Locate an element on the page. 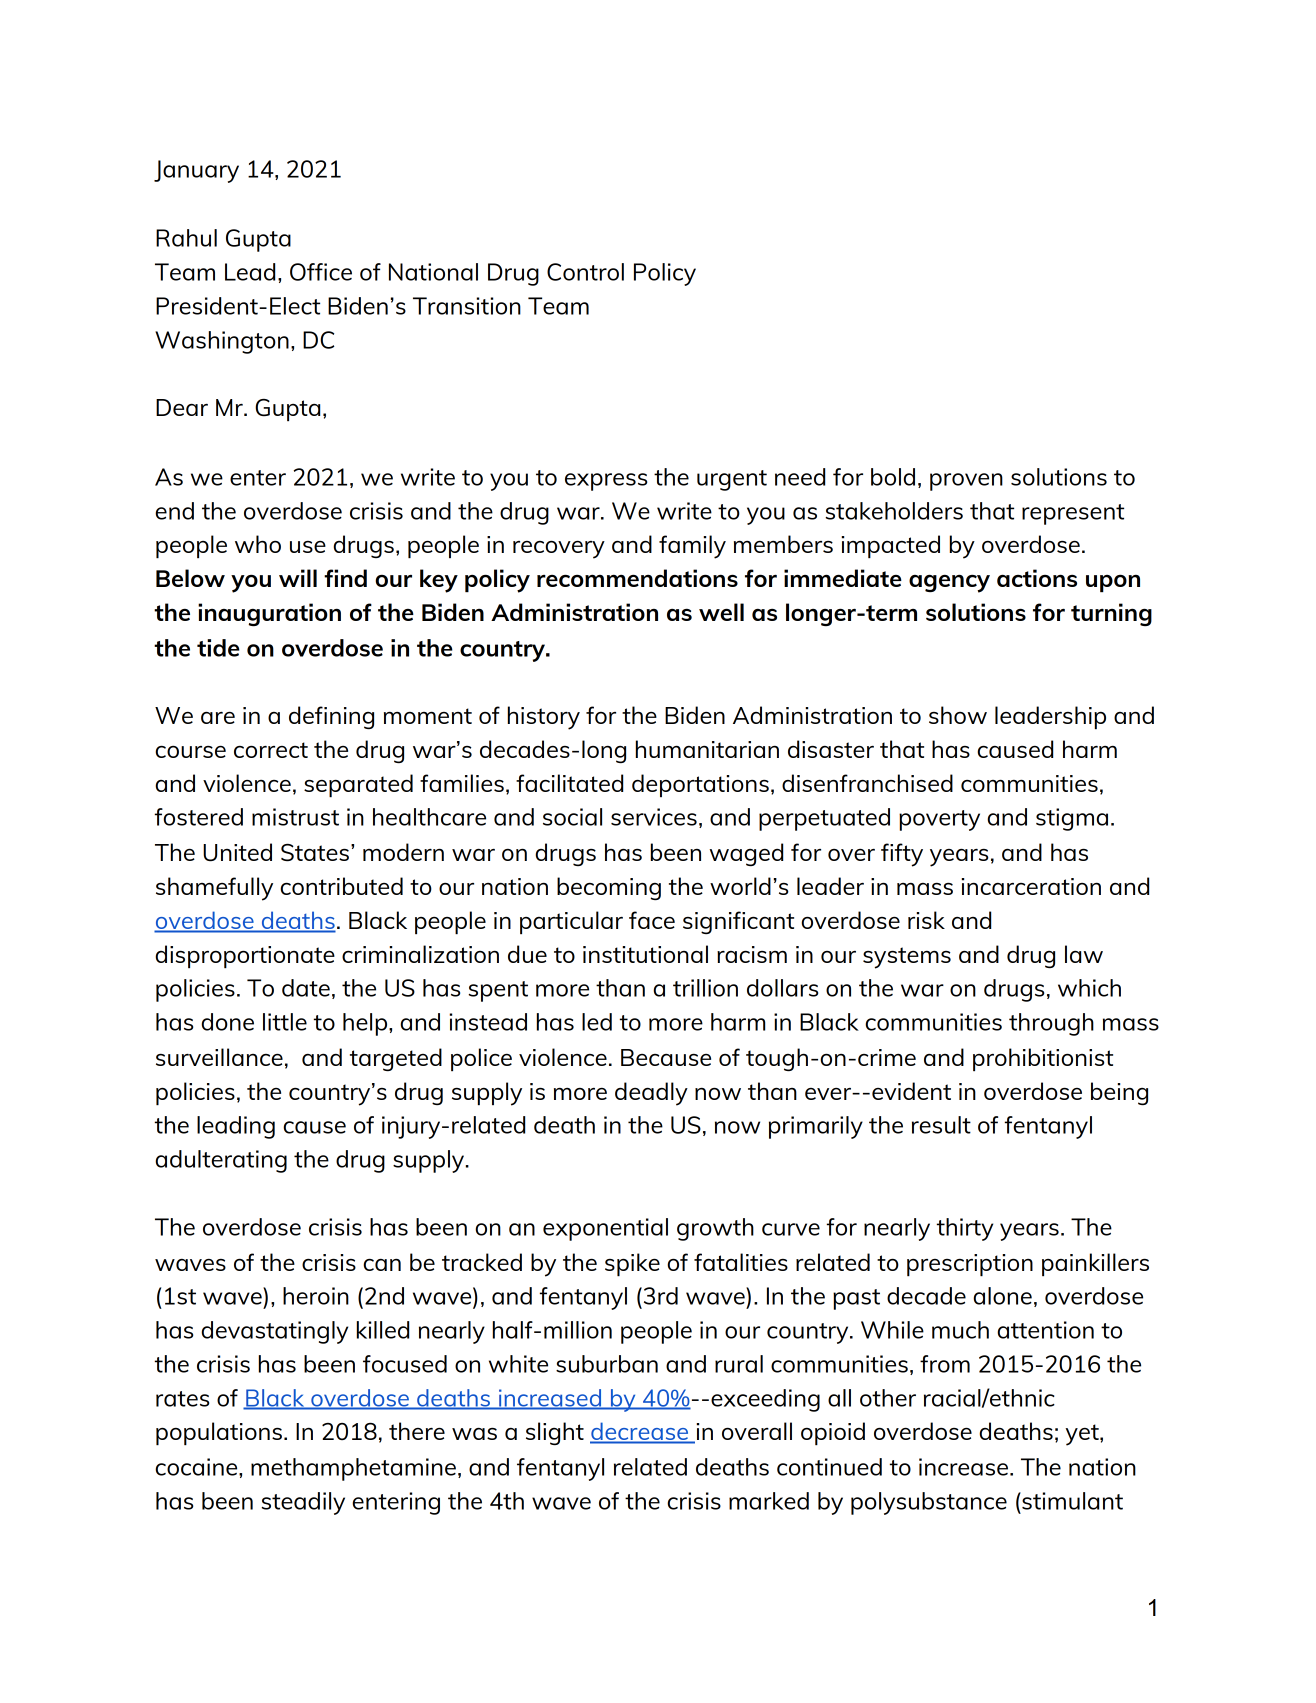 The height and width of the image is (1703, 1316). Control is located at coordinates (585, 272).
